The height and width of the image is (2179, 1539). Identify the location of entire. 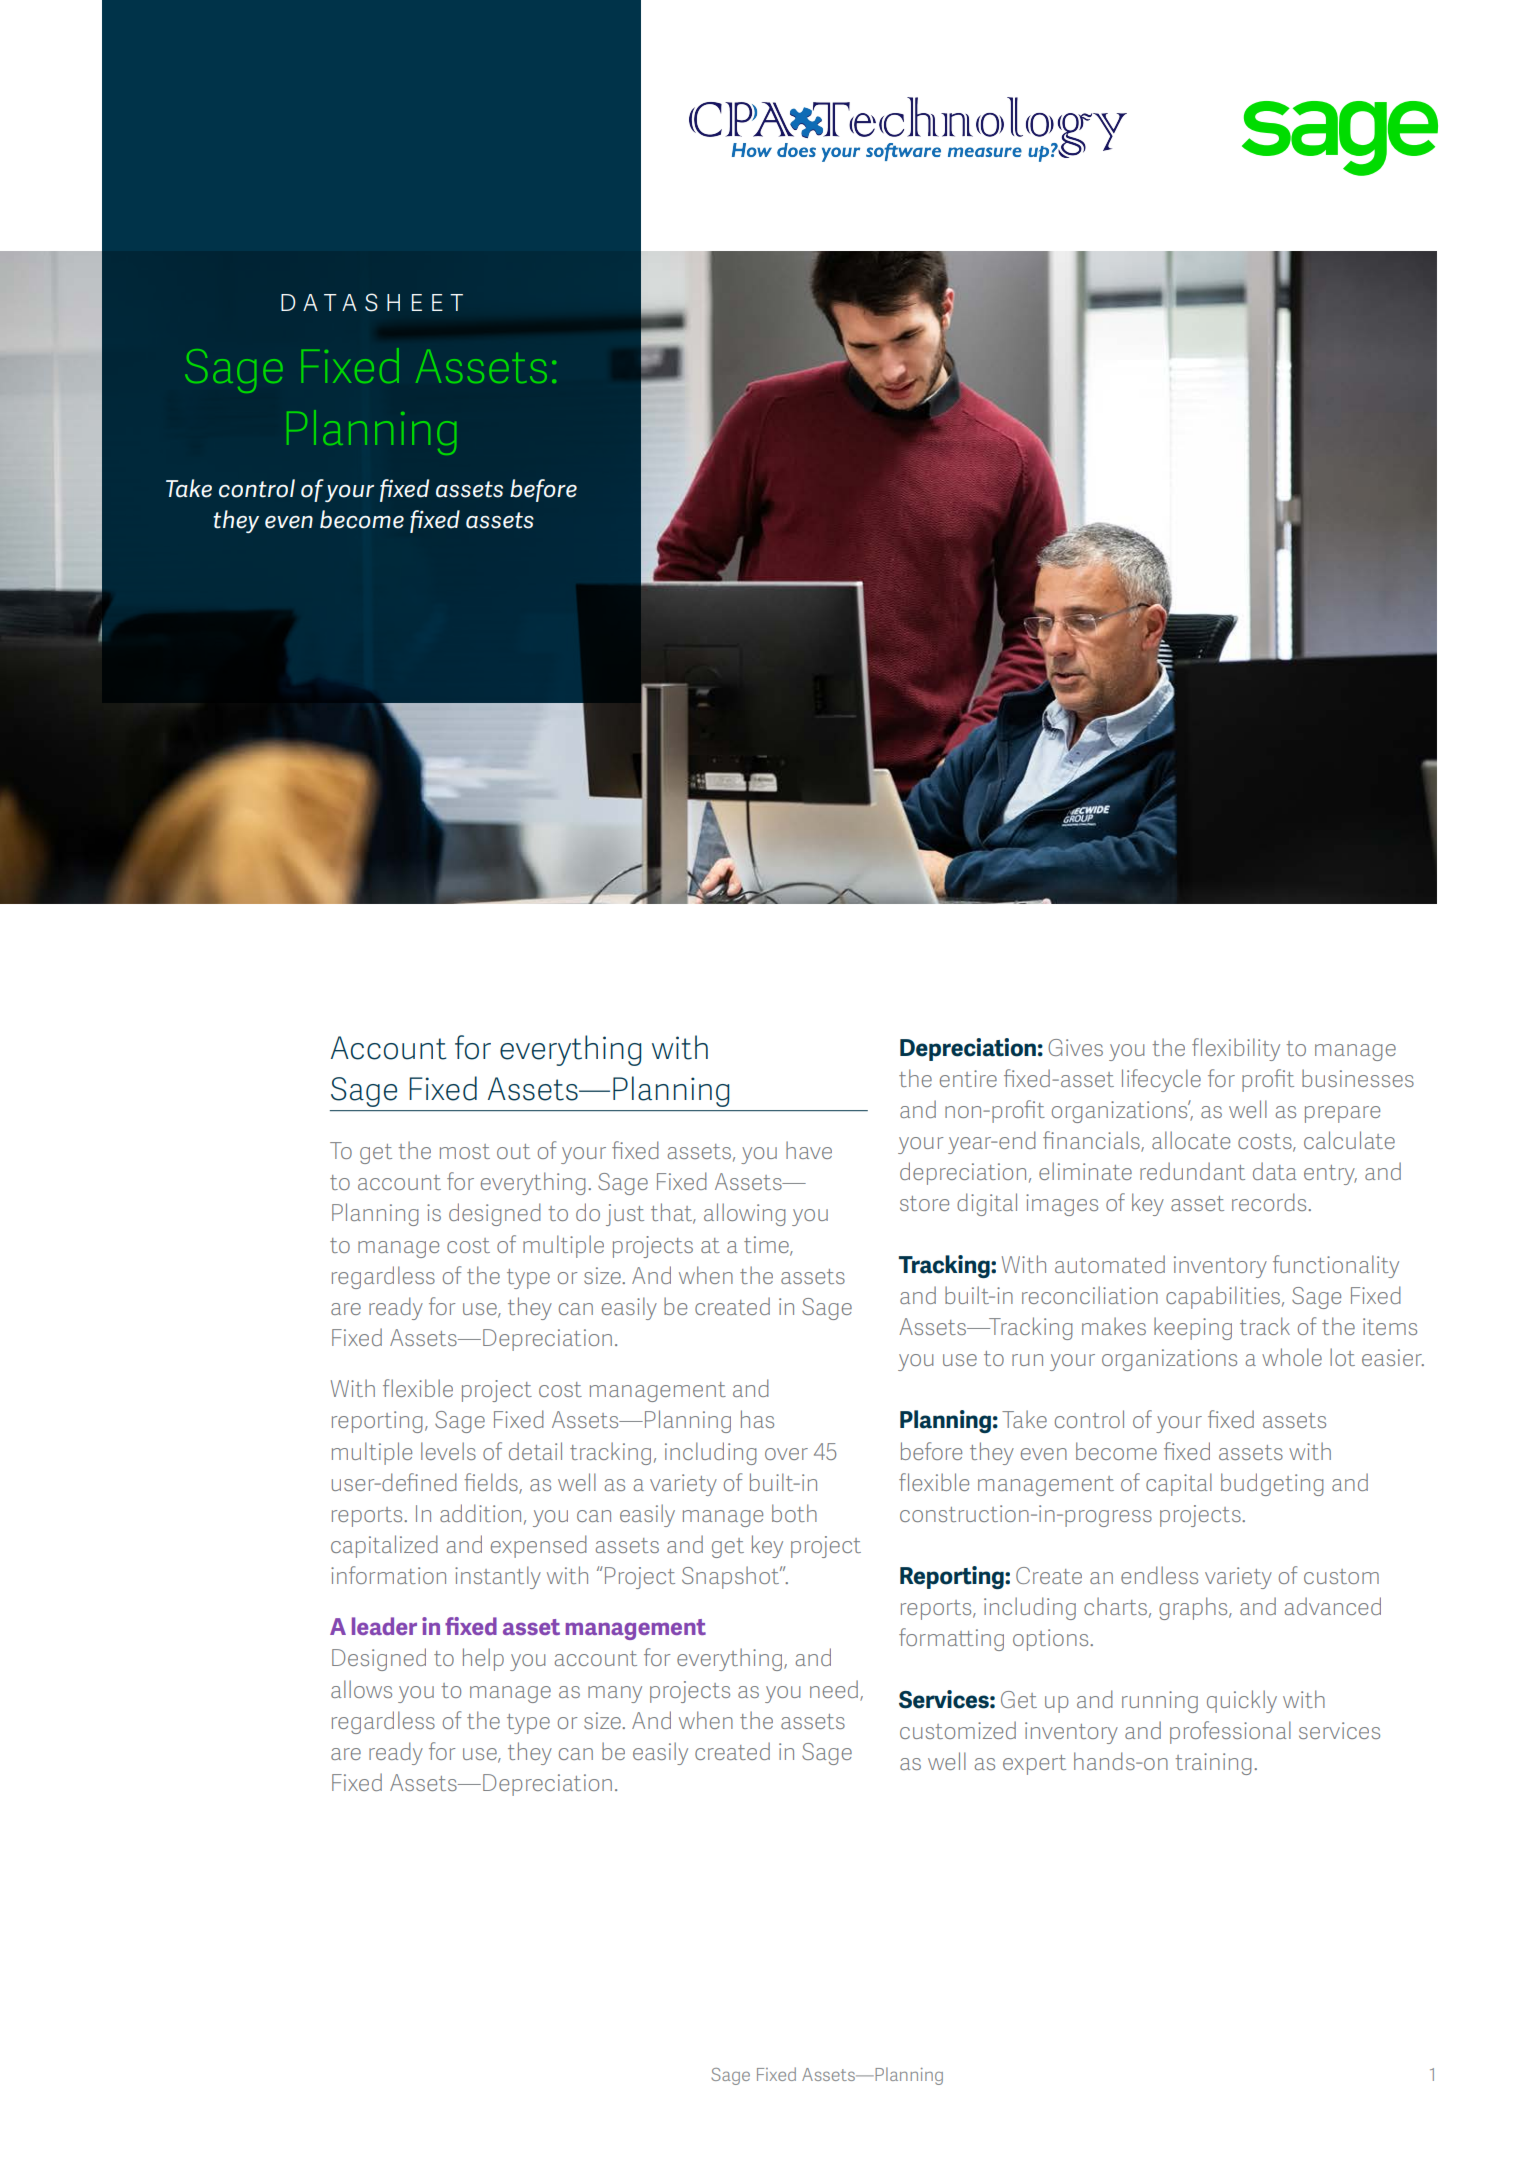
(968, 1078).
